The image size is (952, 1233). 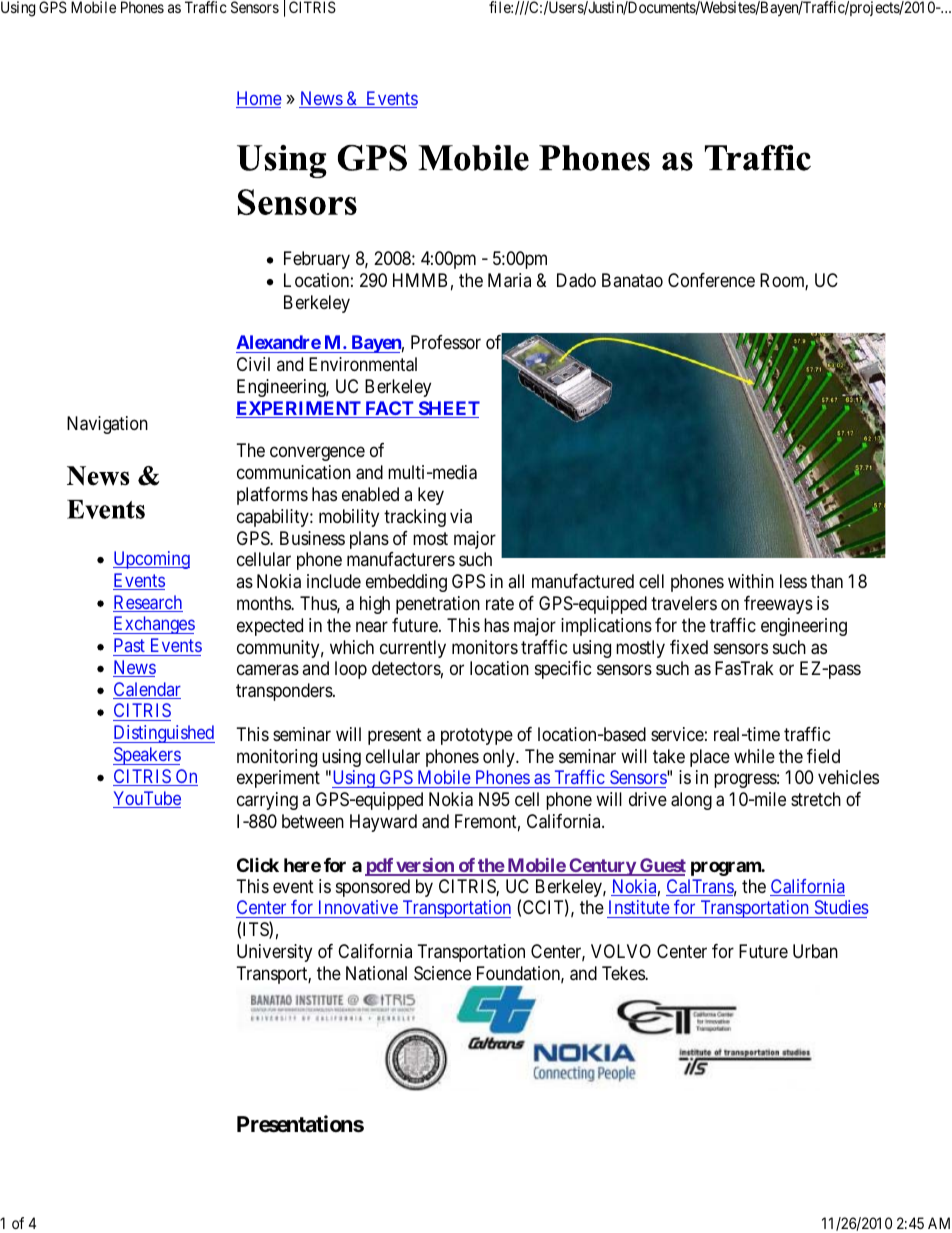 I want to click on February, so click(x=317, y=260).
